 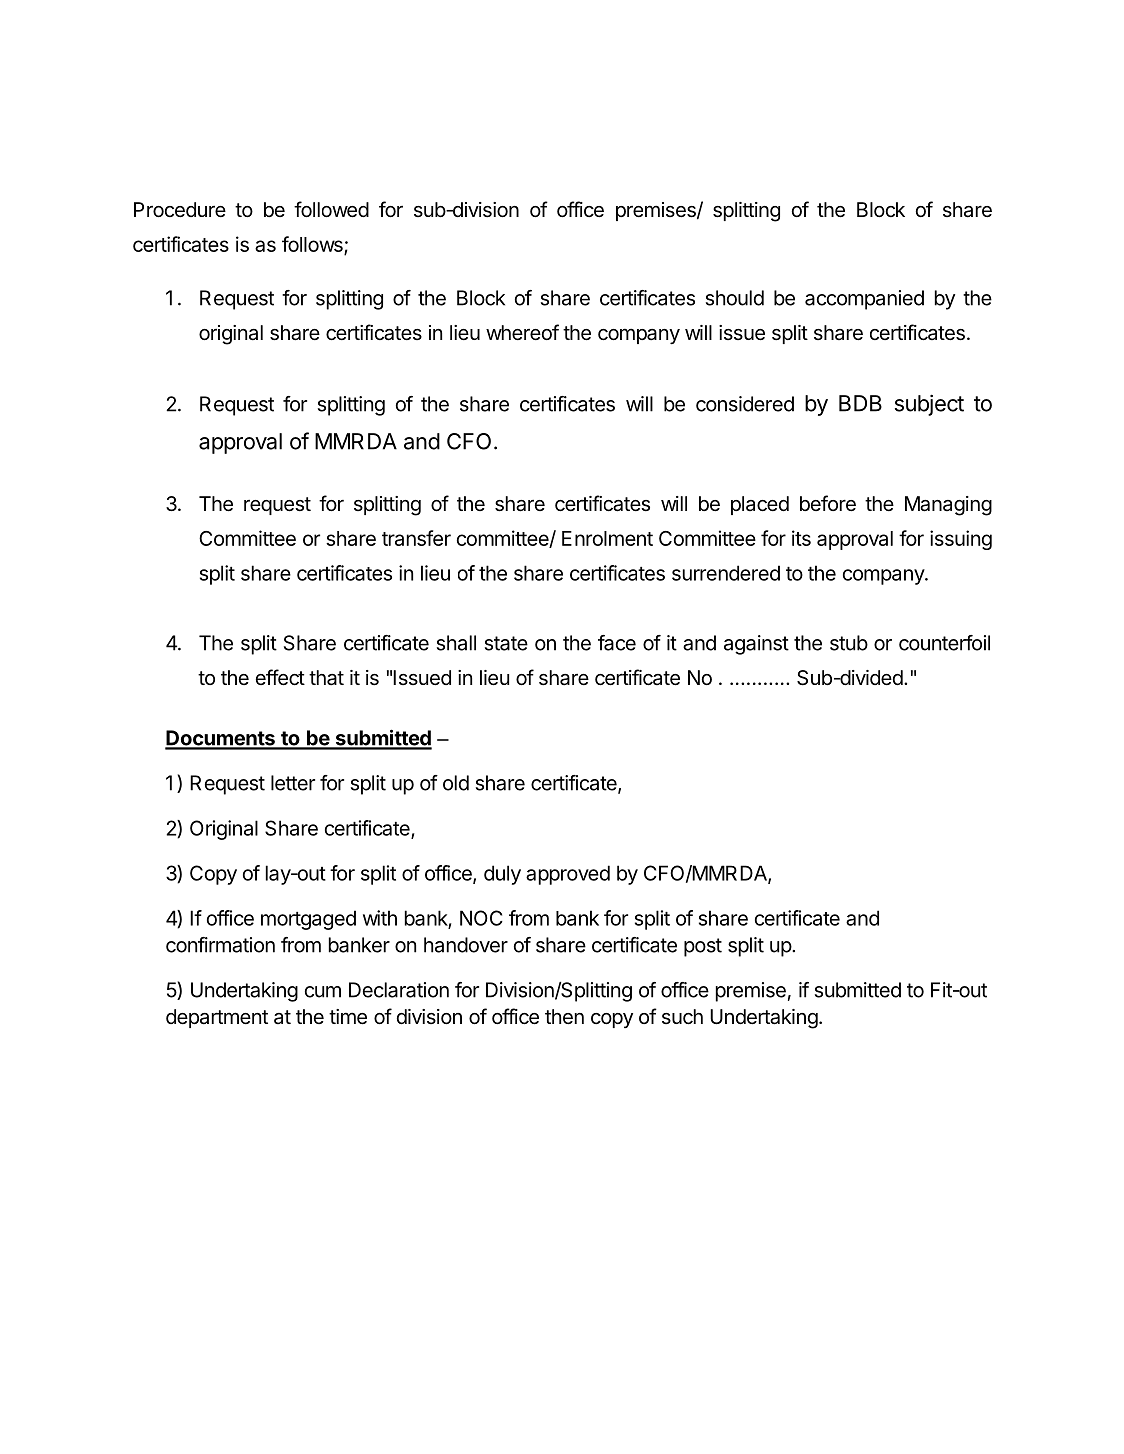 What do you see at coordinates (522, 332) in the screenshot?
I see `whereof` at bounding box center [522, 332].
